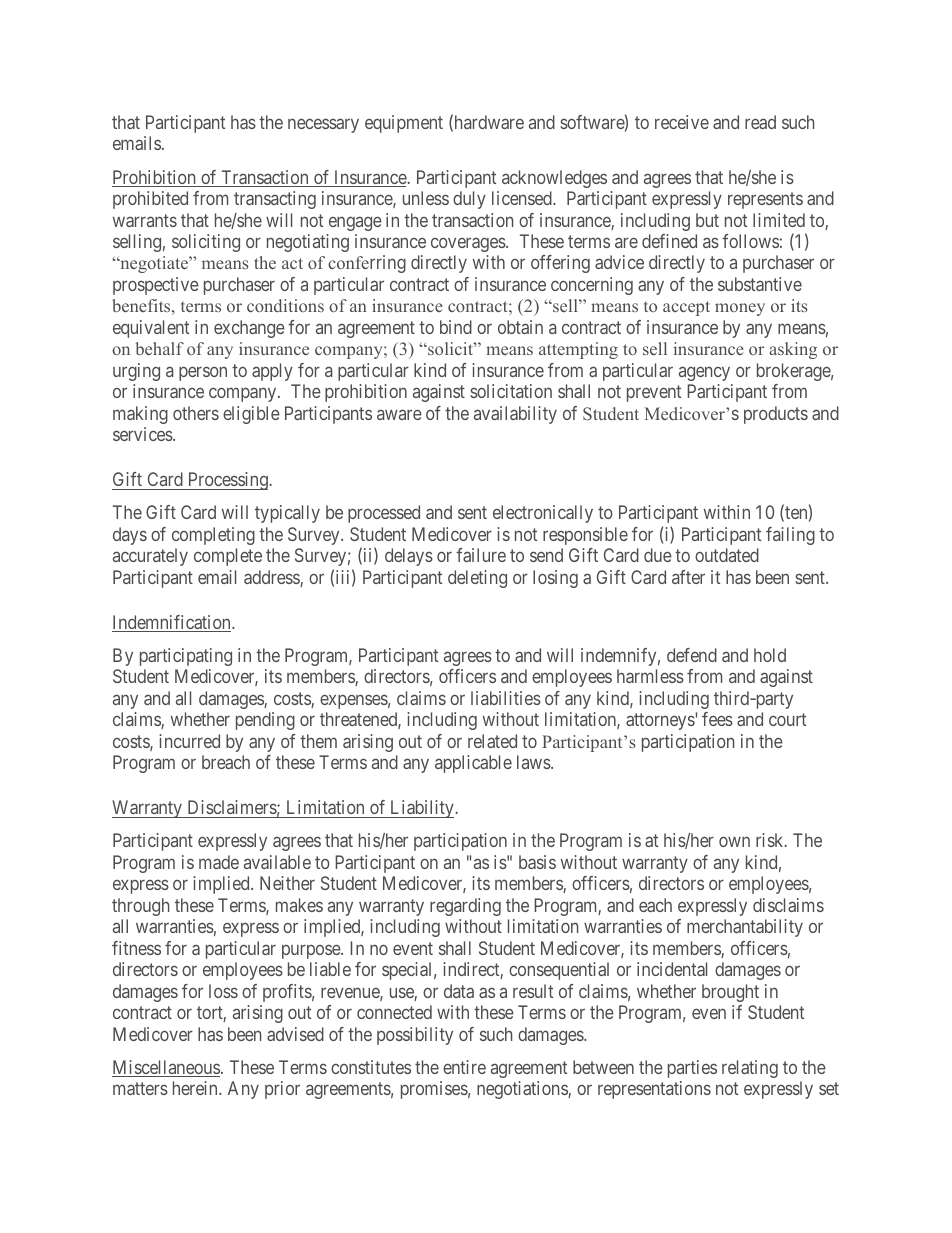  I want to click on entire, so click(464, 1067).
